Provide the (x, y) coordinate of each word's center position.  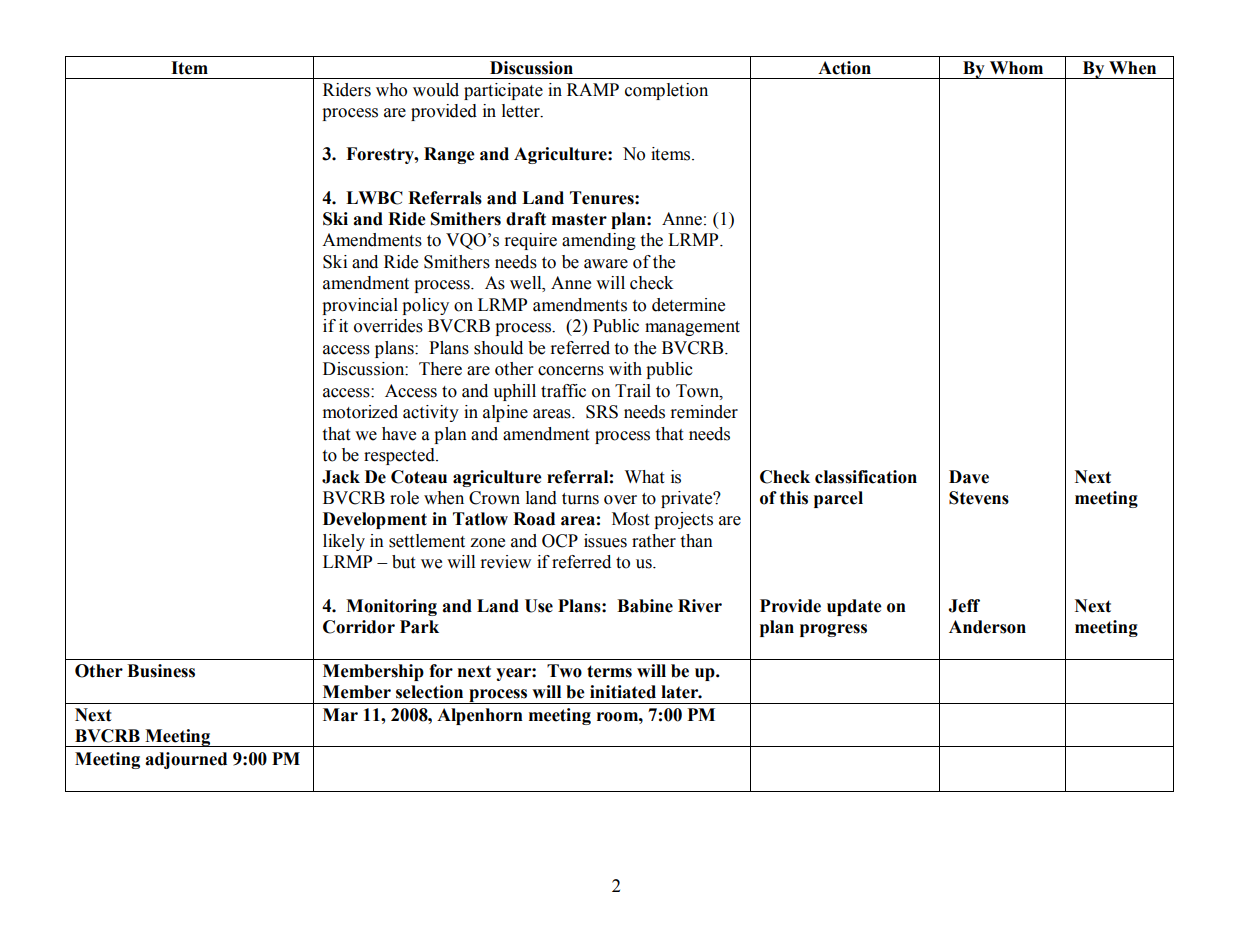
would (436, 90)
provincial (360, 306)
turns (580, 499)
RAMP (593, 89)
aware (606, 264)
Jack (341, 477)
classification (866, 477)
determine (688, 305)
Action (844, 68)
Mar (340, 715)
